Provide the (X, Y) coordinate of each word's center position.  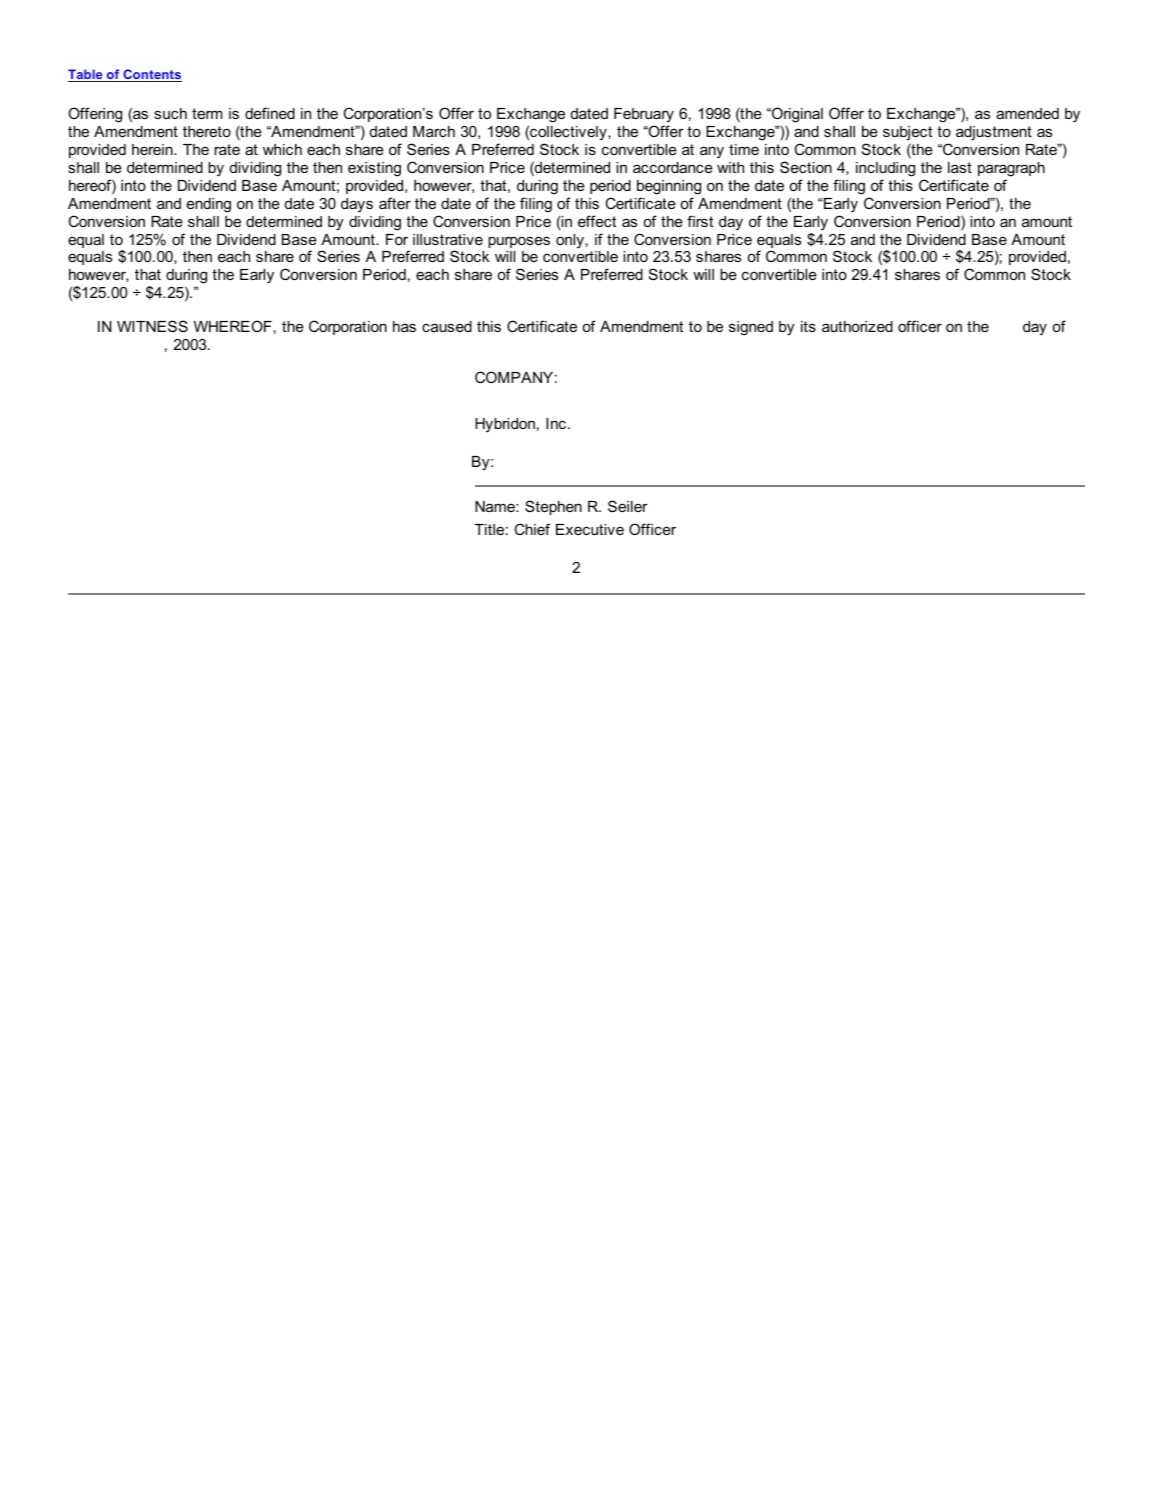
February (644, 115)
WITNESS (152, 326)
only (570, 241)
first (700, 221)
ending (209, 205)
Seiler (628, 506)
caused (447, 326)
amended (1027, 113)
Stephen (553, 507)
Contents (151, 75)
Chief (532, 529)
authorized (857, 326)
